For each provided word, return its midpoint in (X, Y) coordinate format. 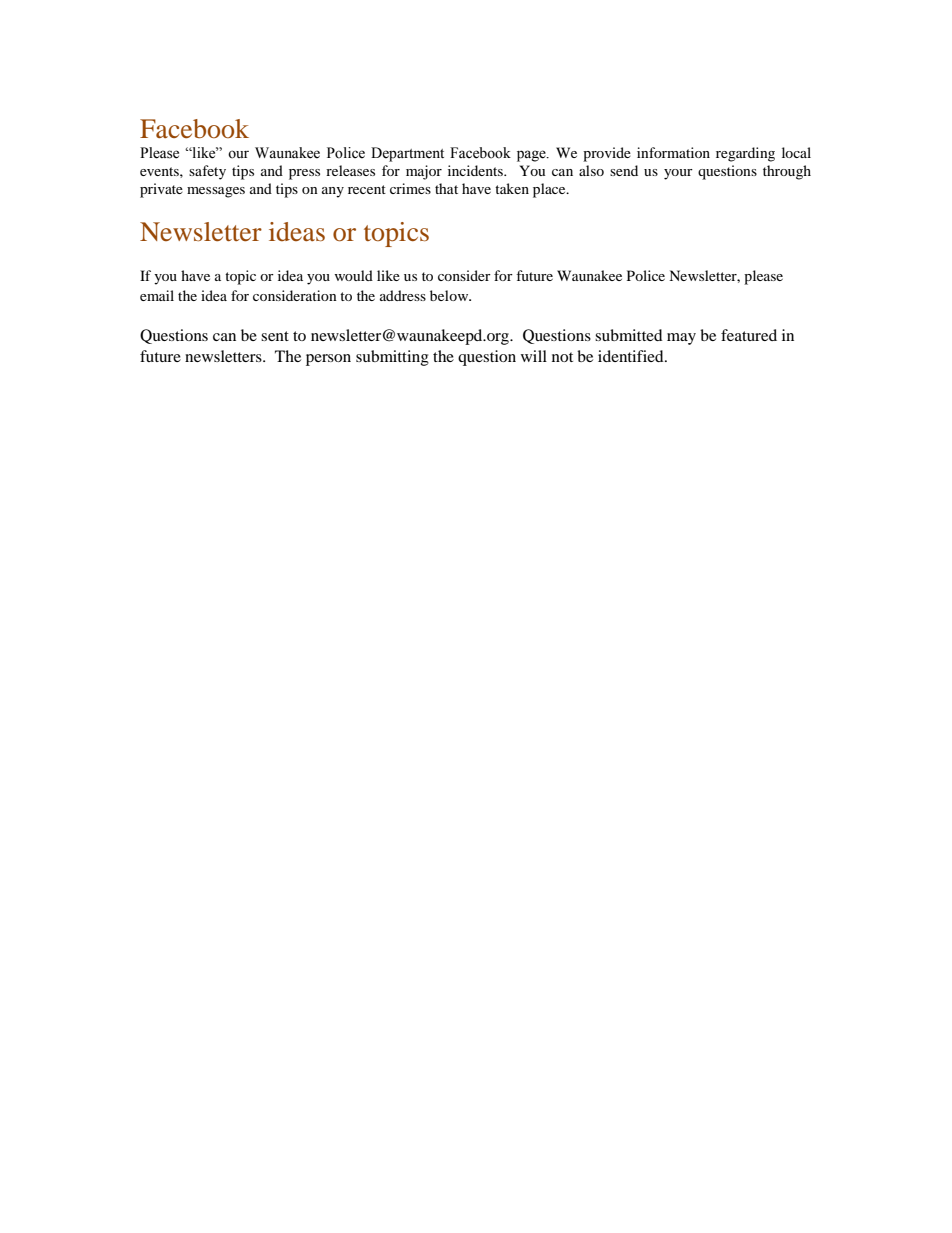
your (678, 174)
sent (275, 336)
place (550, 190)
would (353, 275)
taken (512, 188)
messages (216, 192)
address (403, 295)
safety (207, 172)
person (328, 360)
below (450, 295)
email (157, 295)
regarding (745, 154)
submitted (629, 335)
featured (749, 335)
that (446, 188)
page (532, 156)
